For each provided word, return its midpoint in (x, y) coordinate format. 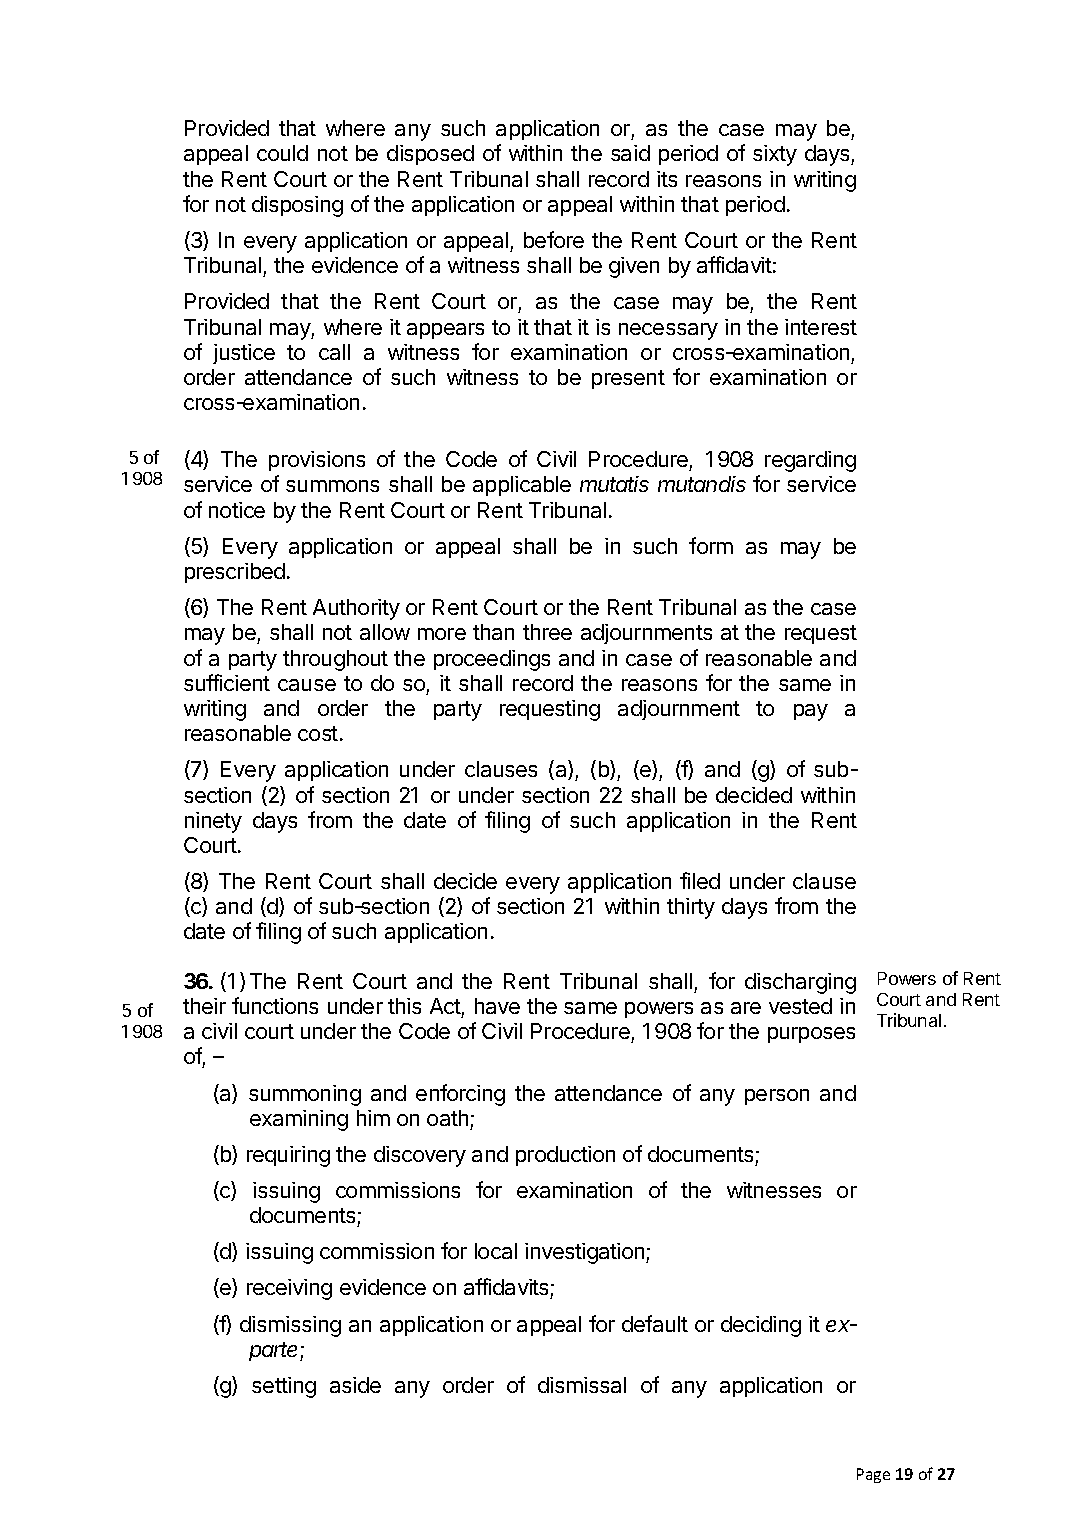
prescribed (235, 573)
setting (284, 1387)
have (497, 1006)
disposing (297, 206)
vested (800, 1006)
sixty (775, 155)
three (547, 632)
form (711, 545)
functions (275, 1005)
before (554, 239)
